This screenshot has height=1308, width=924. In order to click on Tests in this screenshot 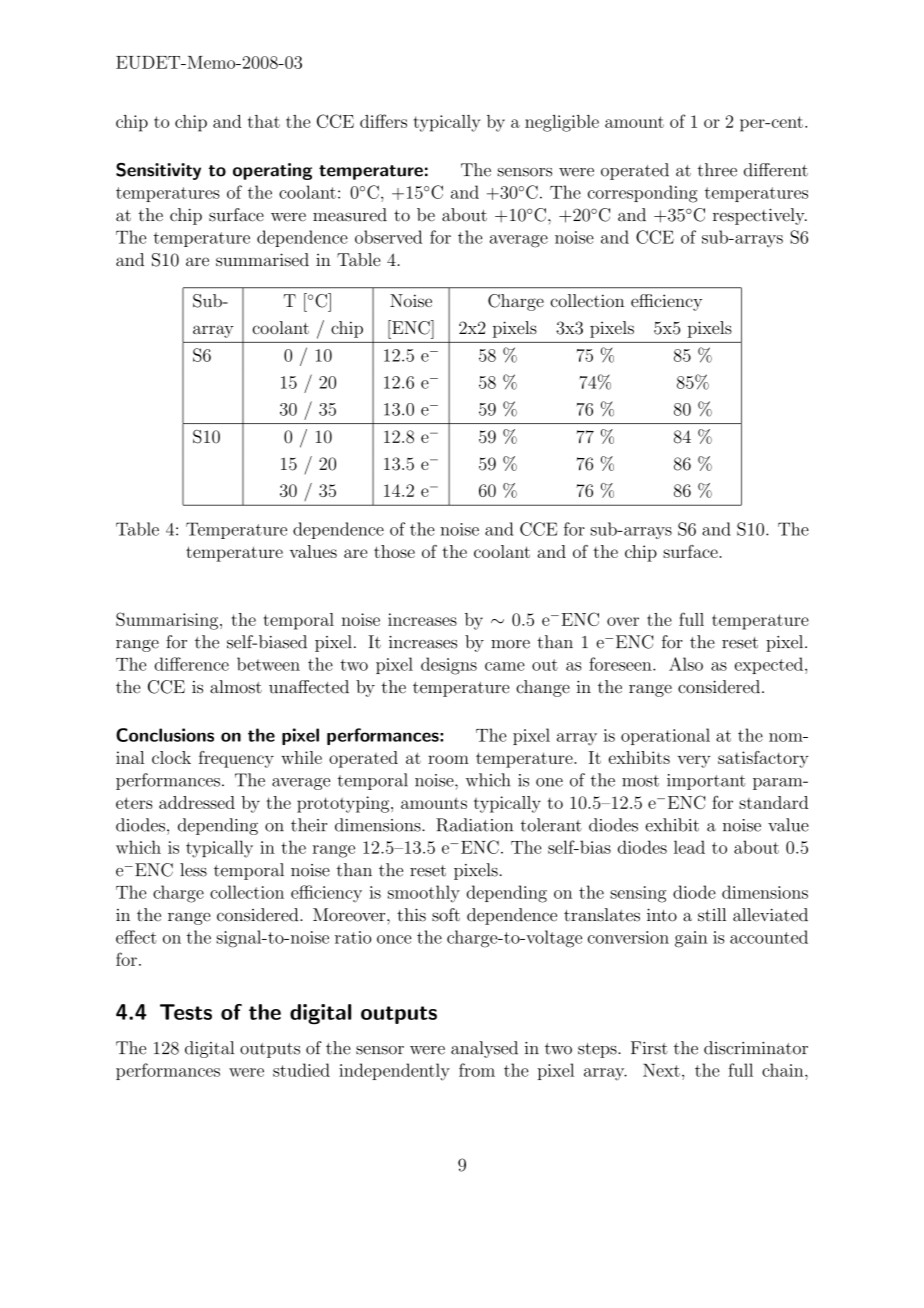, I will do `click(186, 1012)`.
